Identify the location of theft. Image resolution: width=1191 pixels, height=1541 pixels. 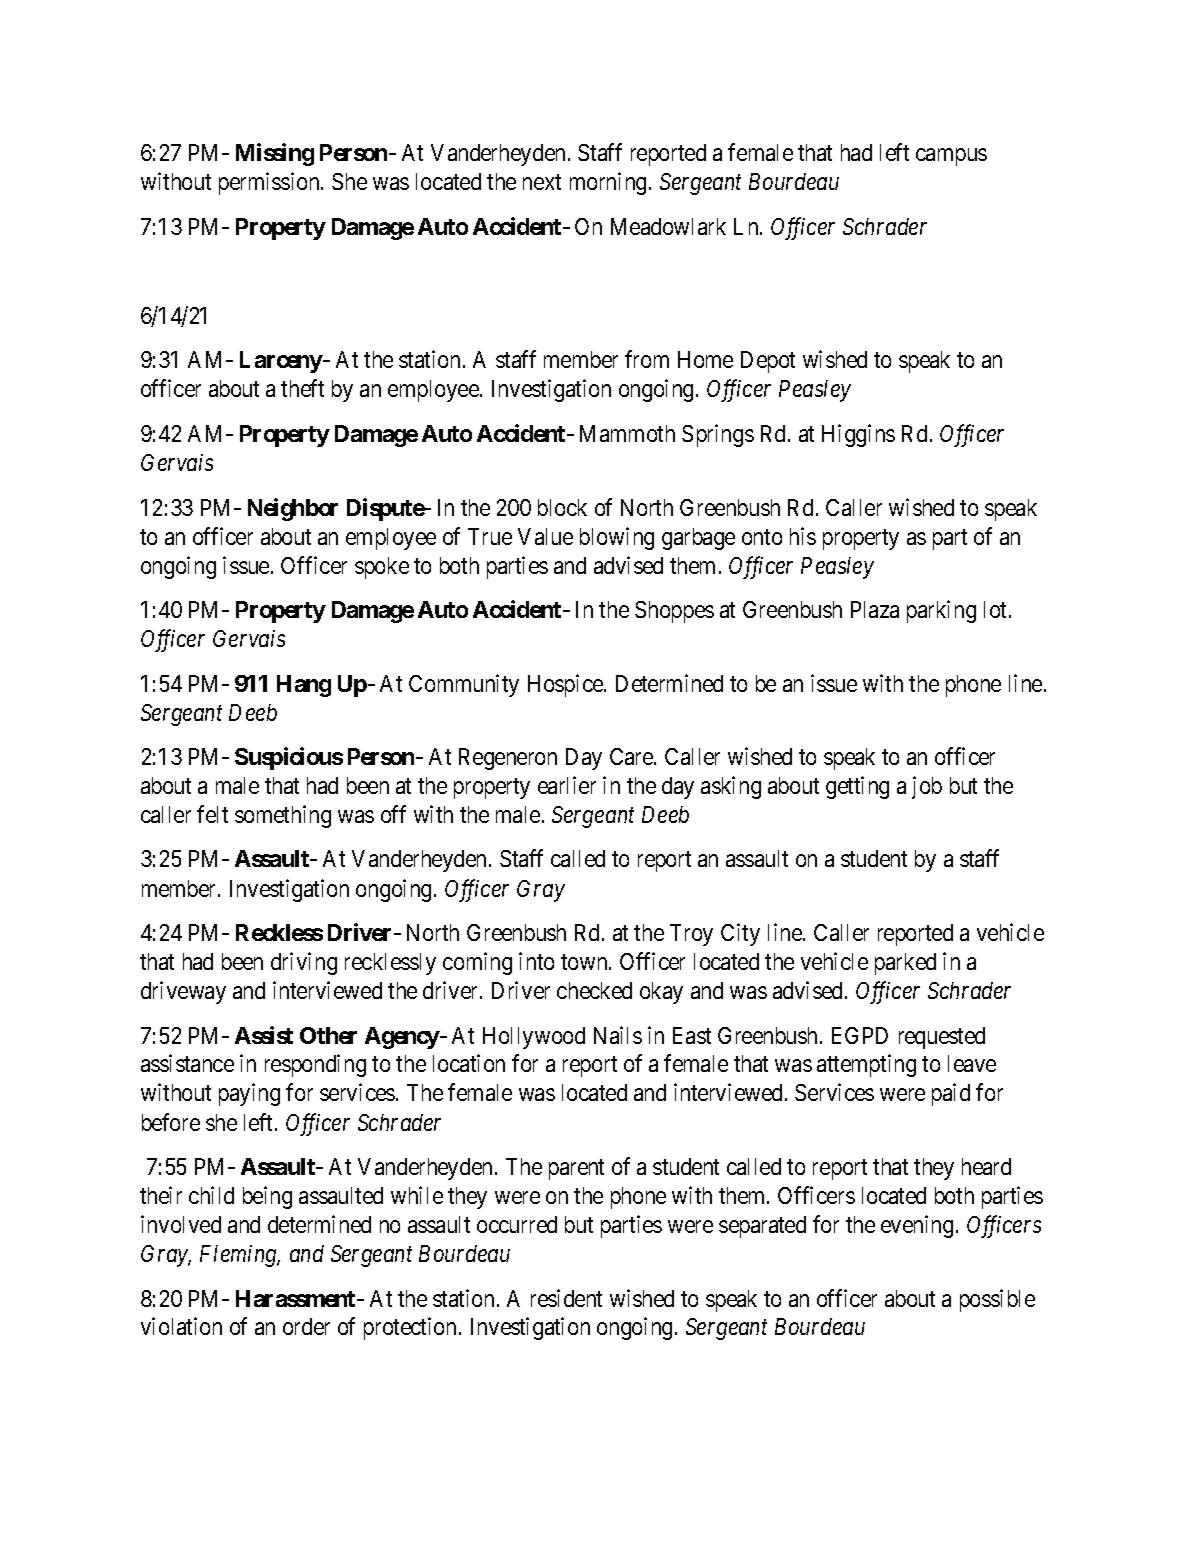
(302, 388).
